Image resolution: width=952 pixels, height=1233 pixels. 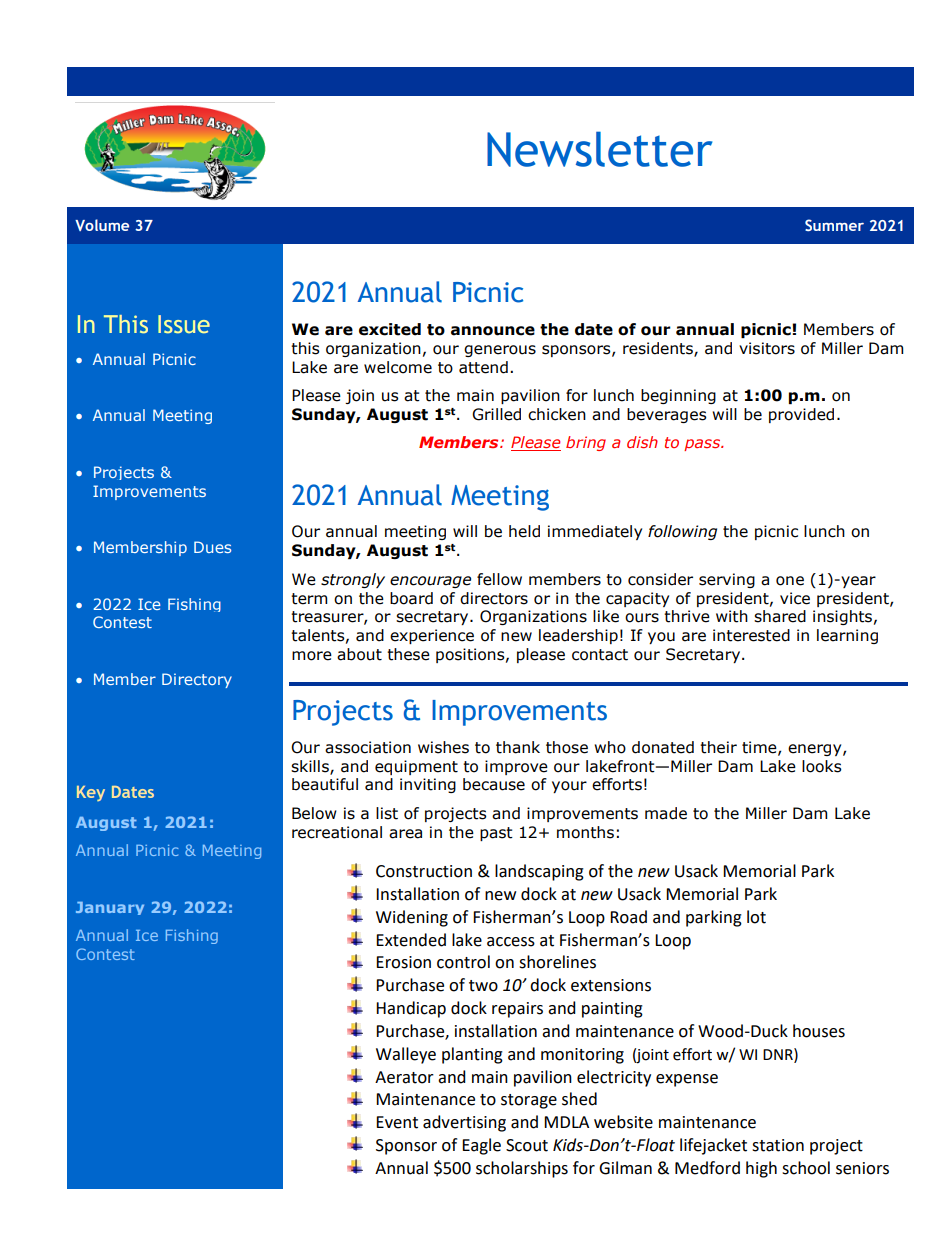 What do you see at coordinates (599, 149) in the screenshot?
I see `Newsletter` at bounding box center [599, 149].
